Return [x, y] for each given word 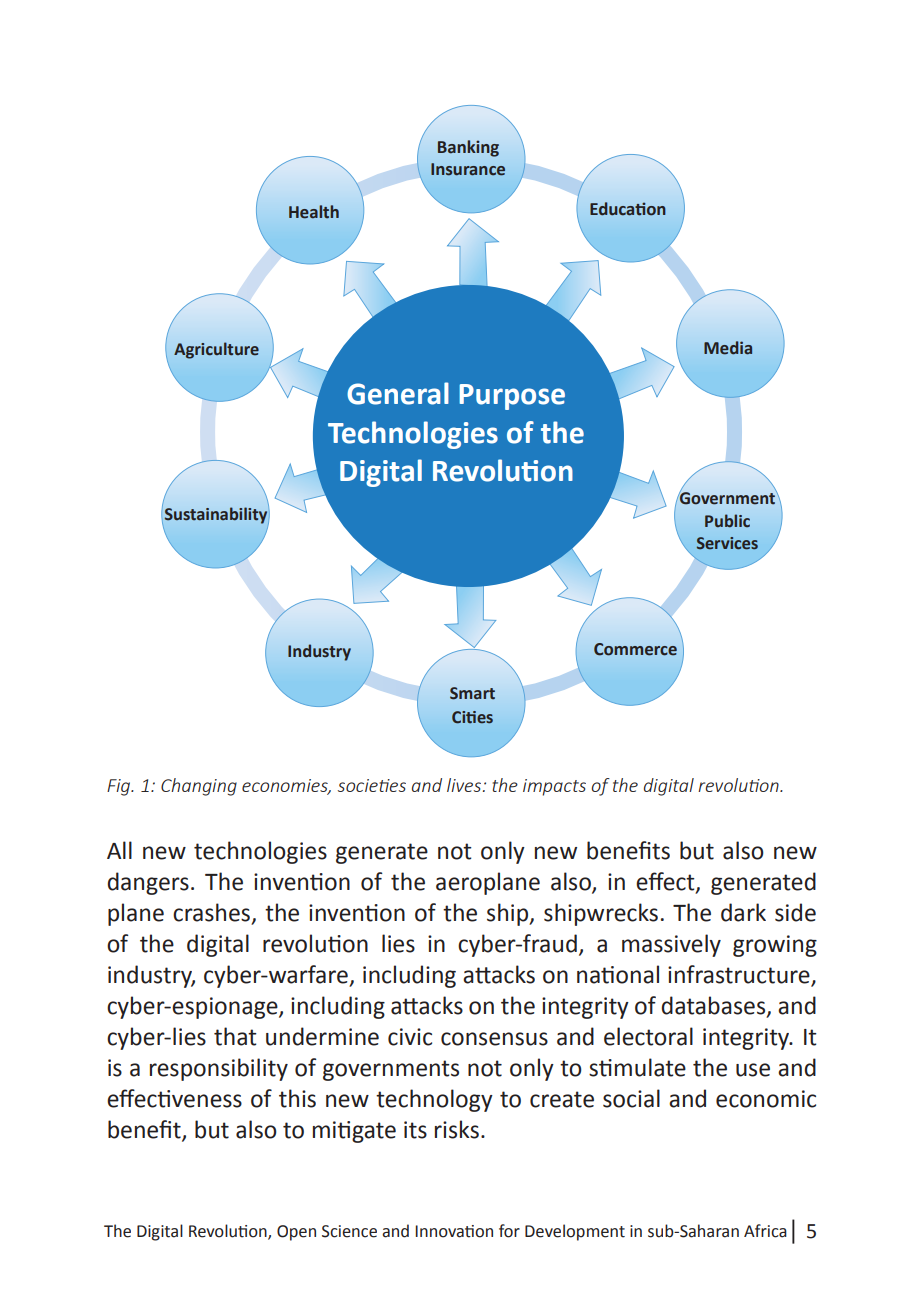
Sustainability [217, 516]
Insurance [468, 169]
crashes [213, 913]
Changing [199, 787]
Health [314, 212]
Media [728, 348]
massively [671, 945]
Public [727, 521]
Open [296, 1233]
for [509, 1231]
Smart [472, 693]
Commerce [635, 649]
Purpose [512, 397]
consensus [494, 1039]
